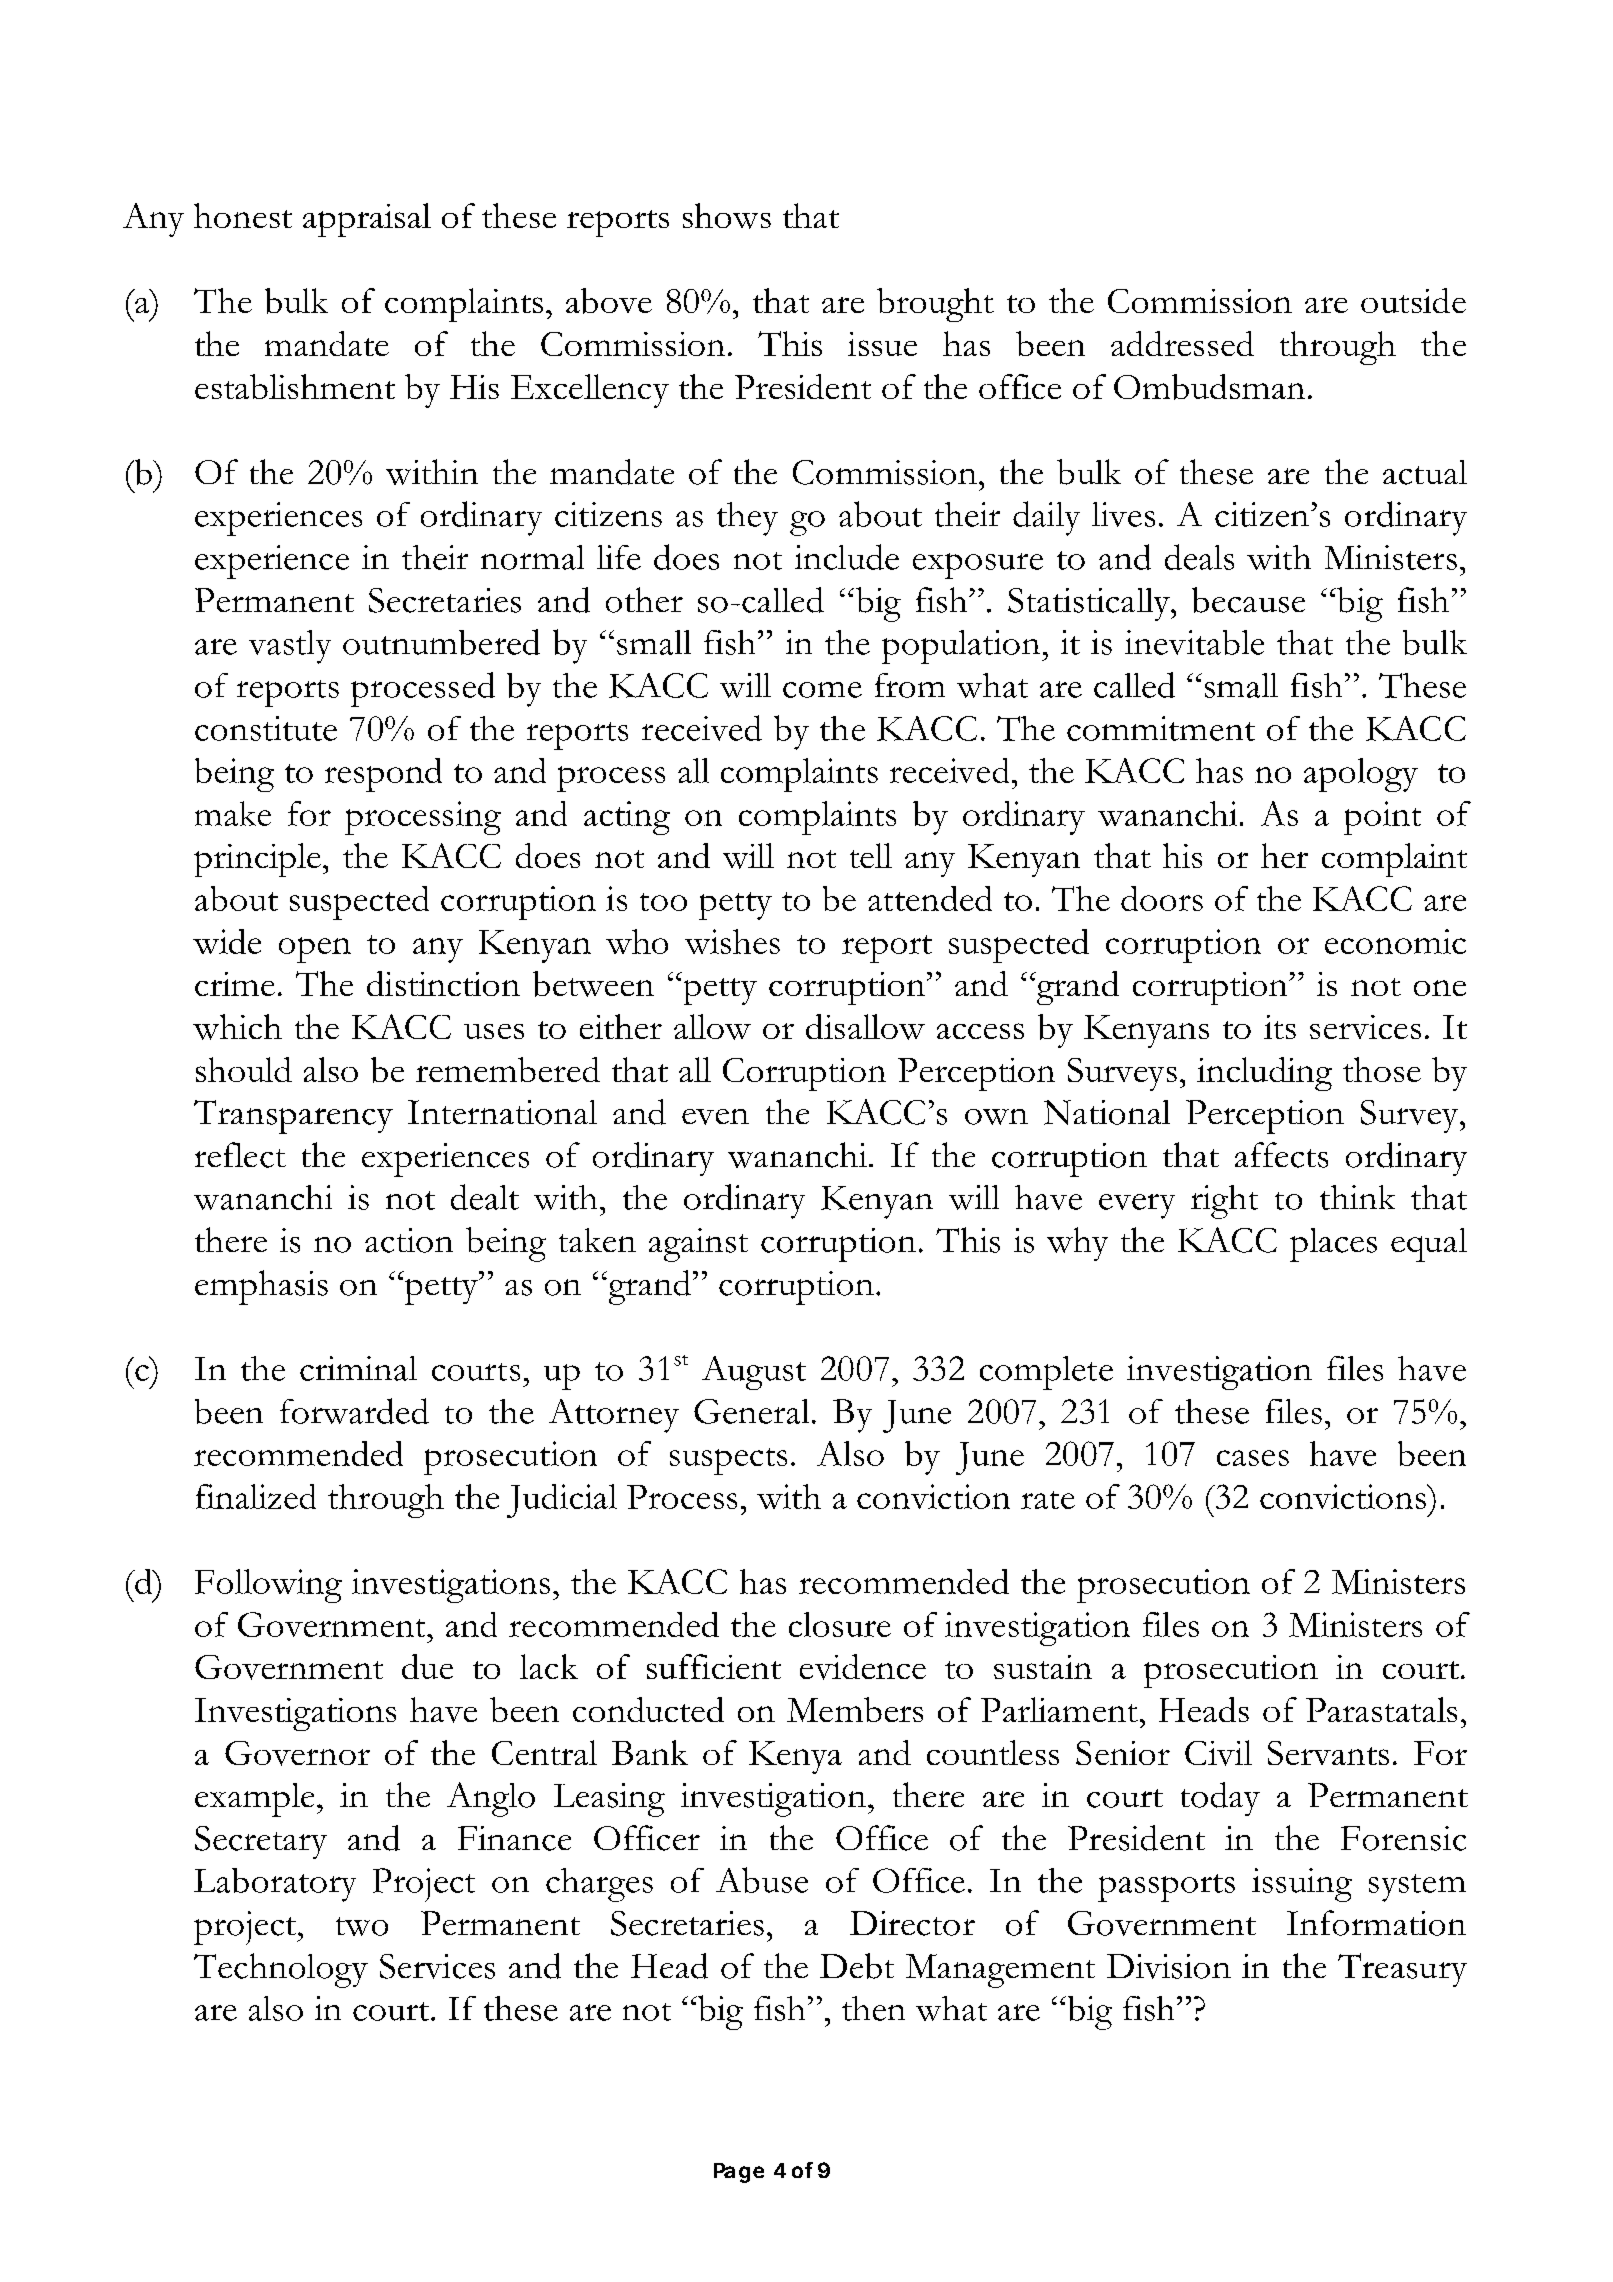  I want to click on action, so click(409, 1240).
